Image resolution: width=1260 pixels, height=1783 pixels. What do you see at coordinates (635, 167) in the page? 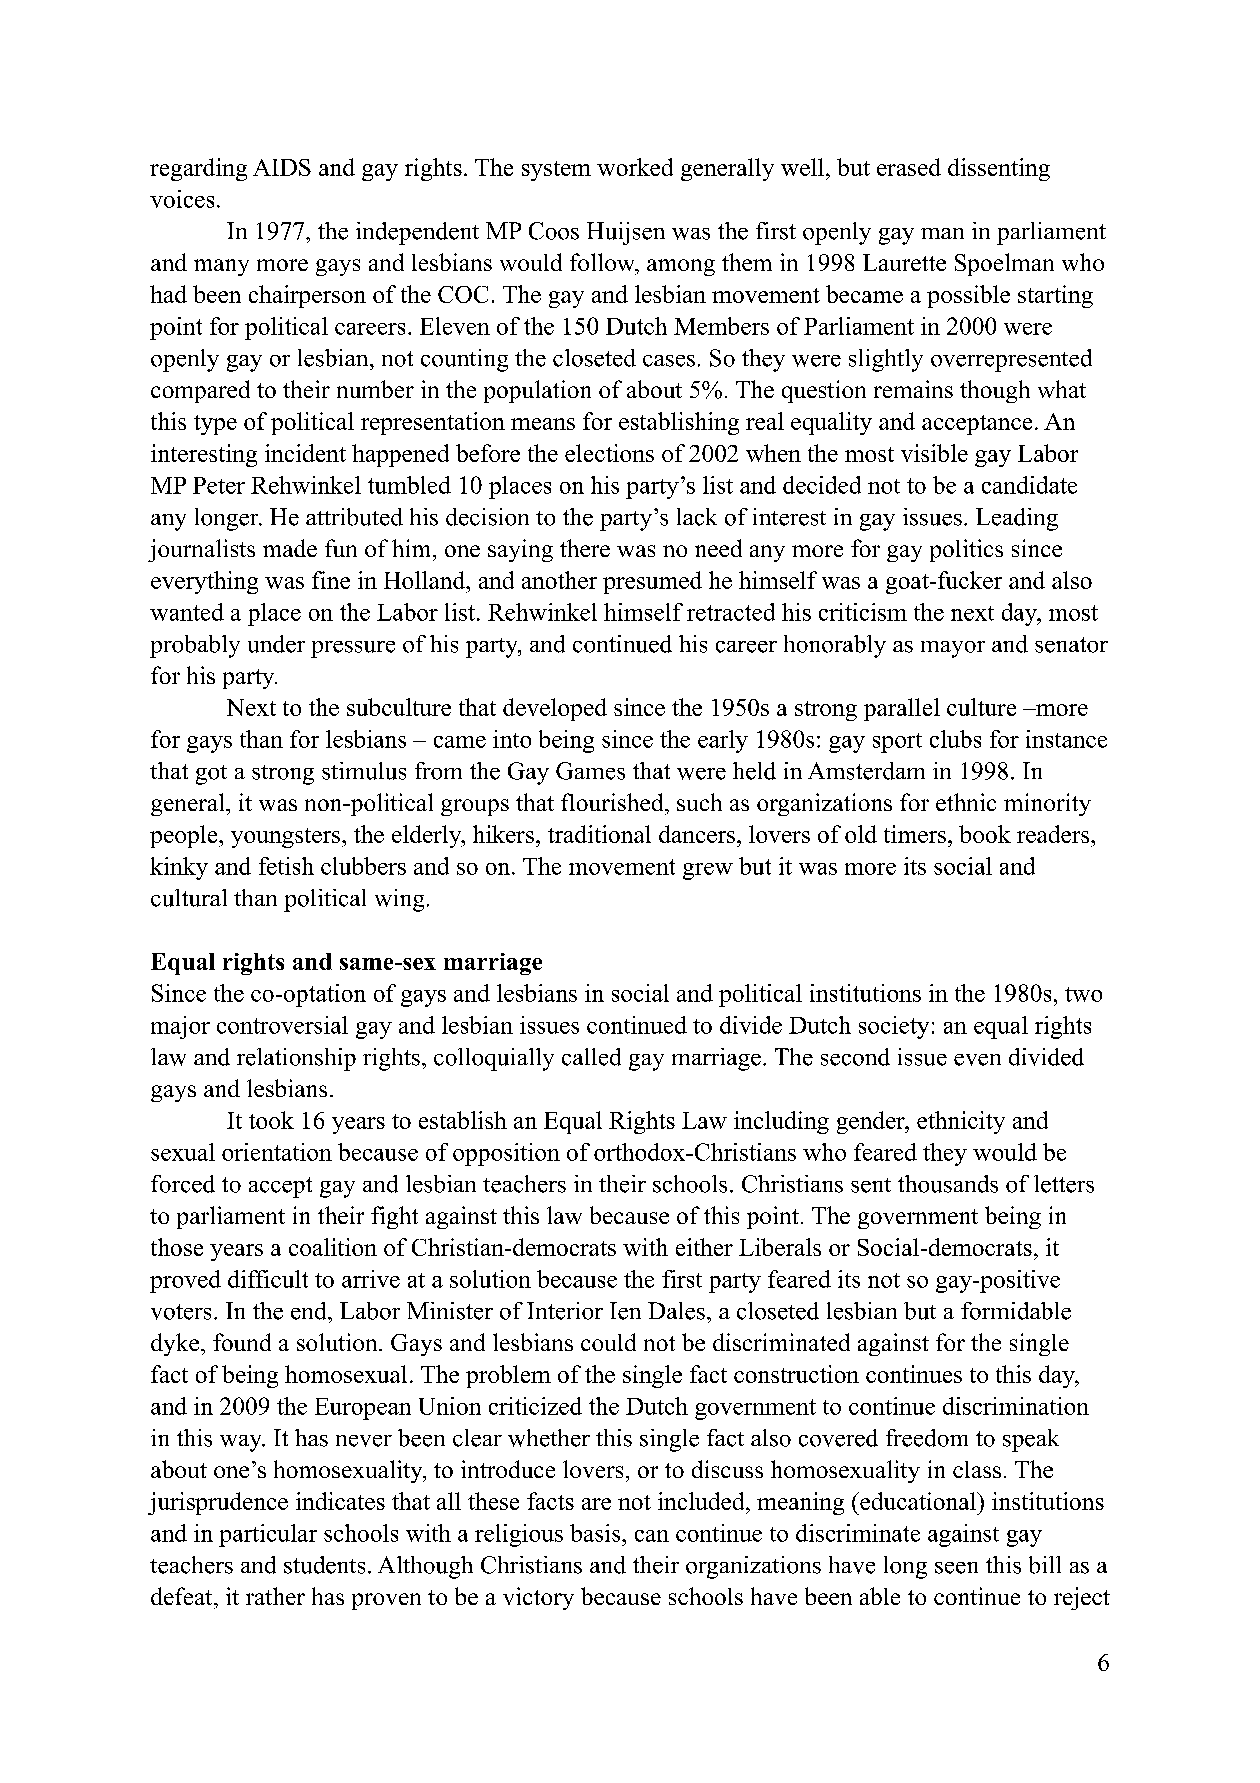
I see `worked` at bounding box center [635, 167].
